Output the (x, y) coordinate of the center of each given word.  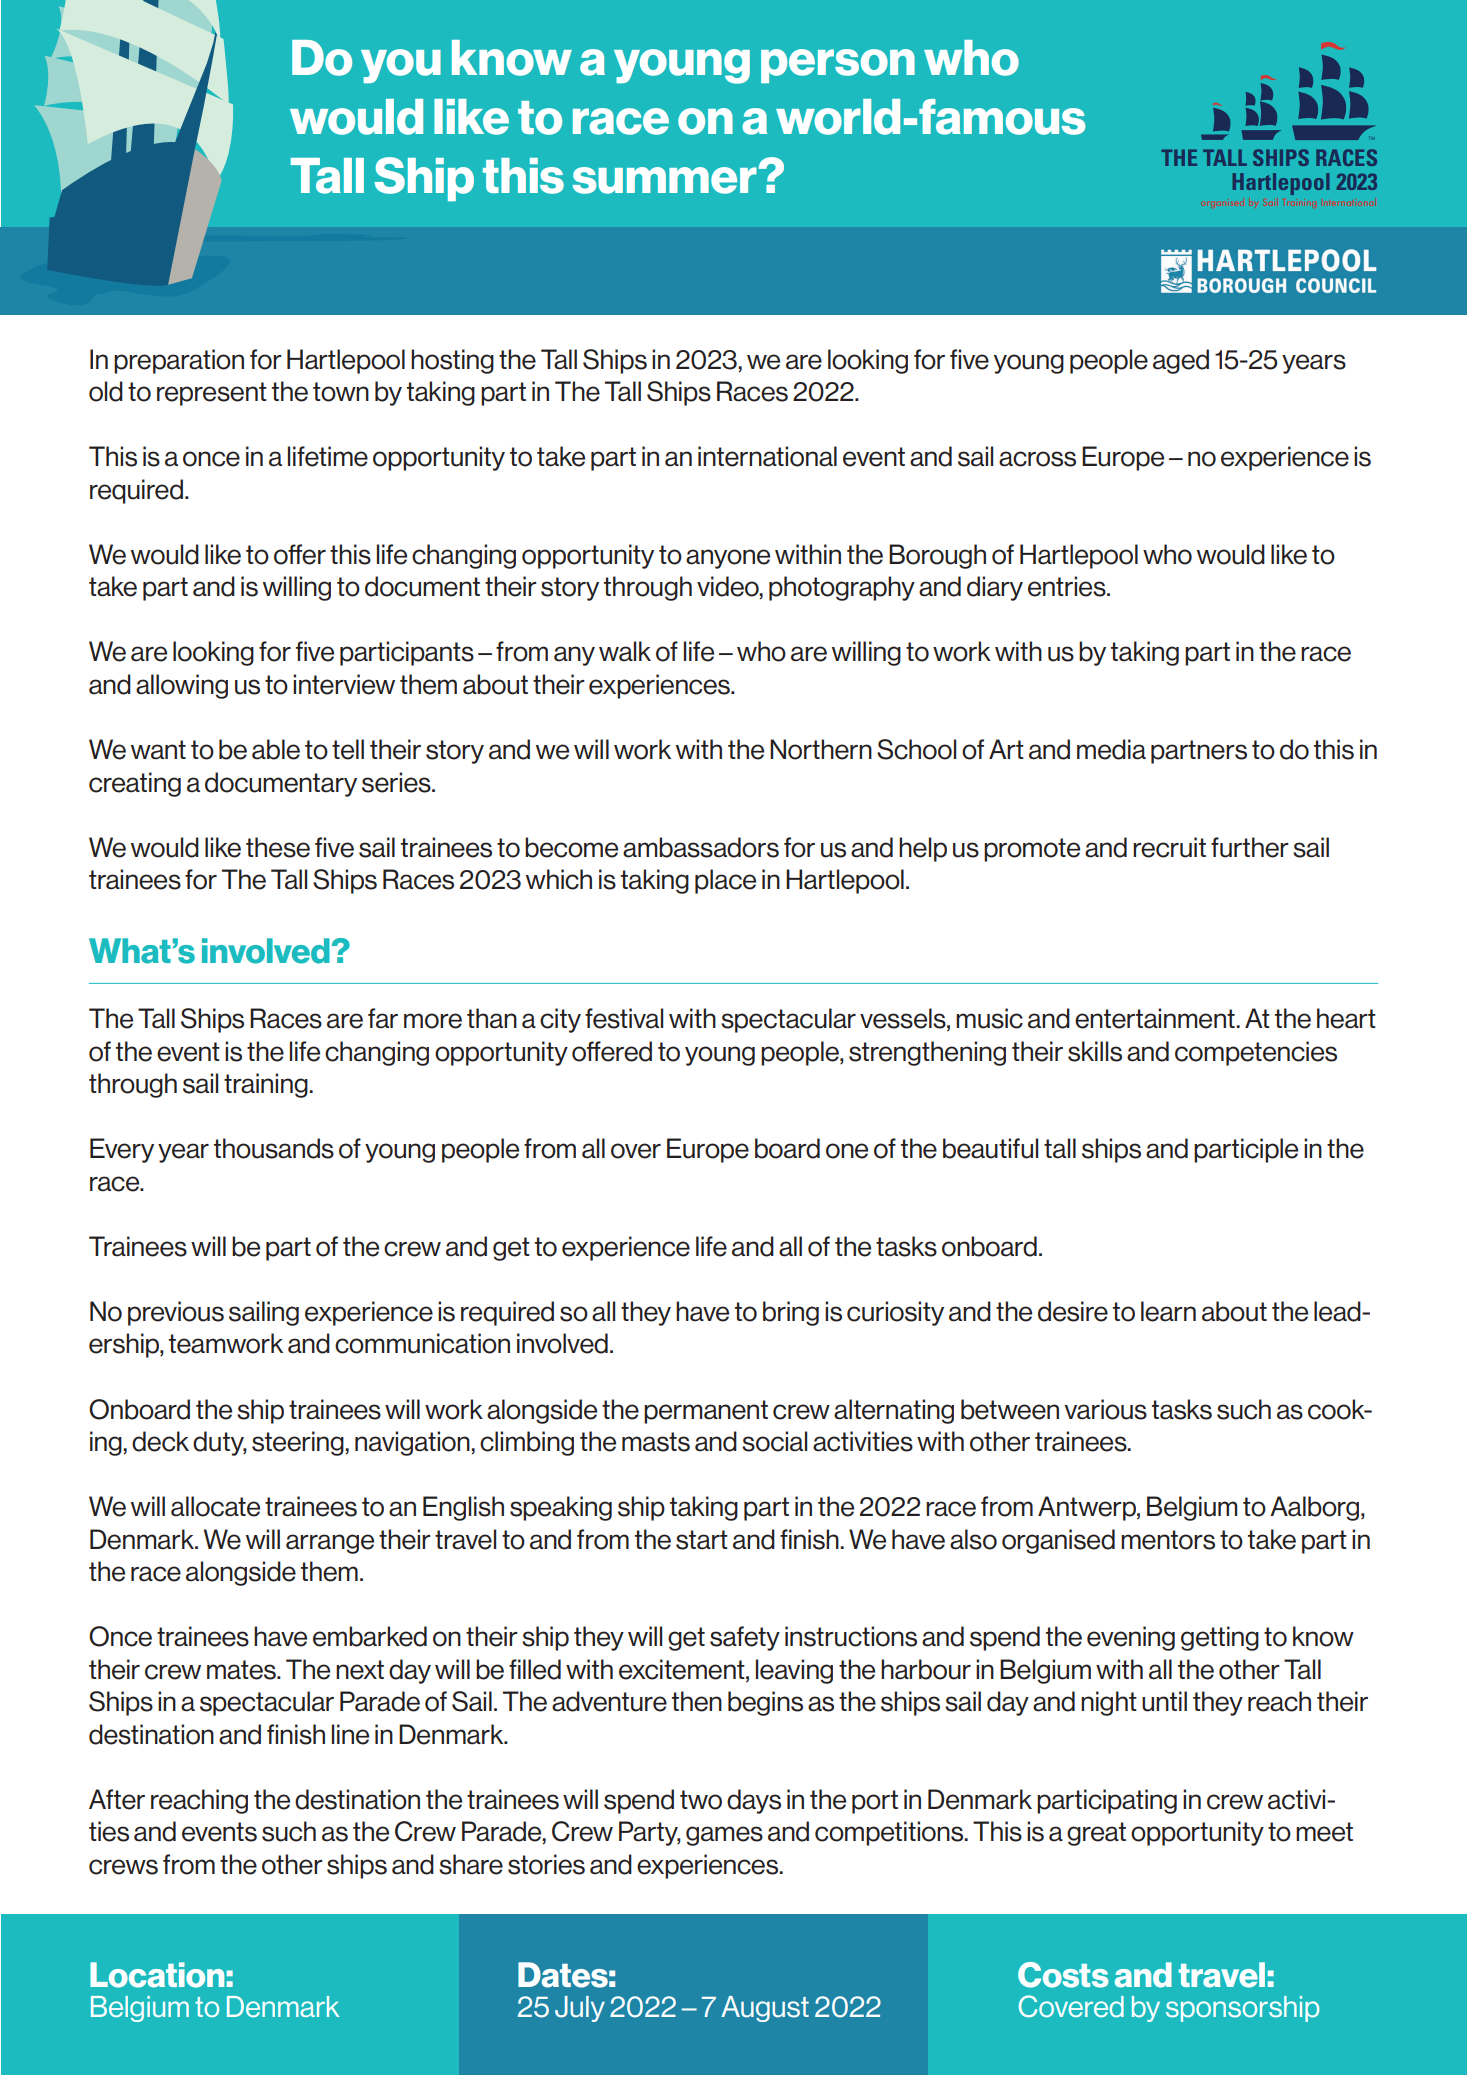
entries (1068, 586)
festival (624, 1018)
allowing (182, 686)
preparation (179, 361)
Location (157, 1975)
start (702, 1540)
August (765, 2009)
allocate (215, 1506)
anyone (728, 559)
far (383, 1018)
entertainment (1156, 1018)
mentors (1168, 1540)
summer (665, 180)
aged (1181, 361)
